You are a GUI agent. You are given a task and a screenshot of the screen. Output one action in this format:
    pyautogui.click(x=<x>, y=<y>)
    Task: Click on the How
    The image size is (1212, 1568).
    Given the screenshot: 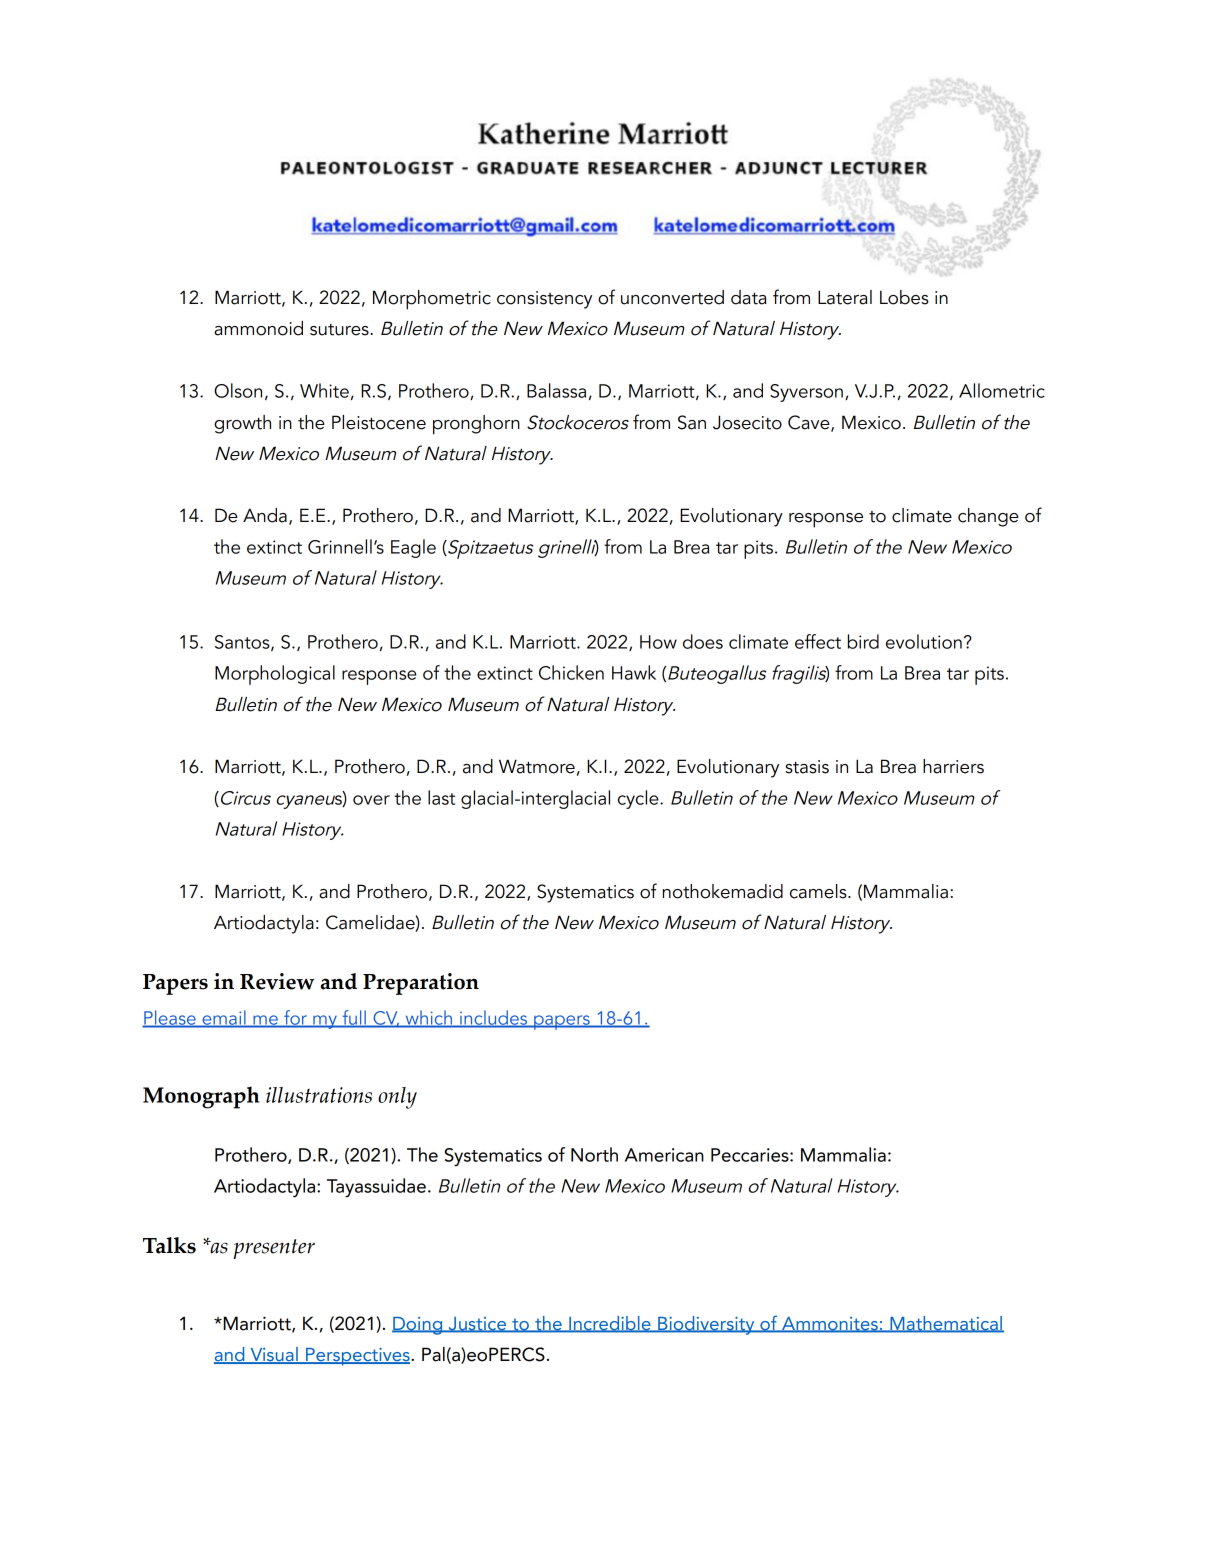 What is the action you would take?
    pyautogui.click(x=658, y=642)
